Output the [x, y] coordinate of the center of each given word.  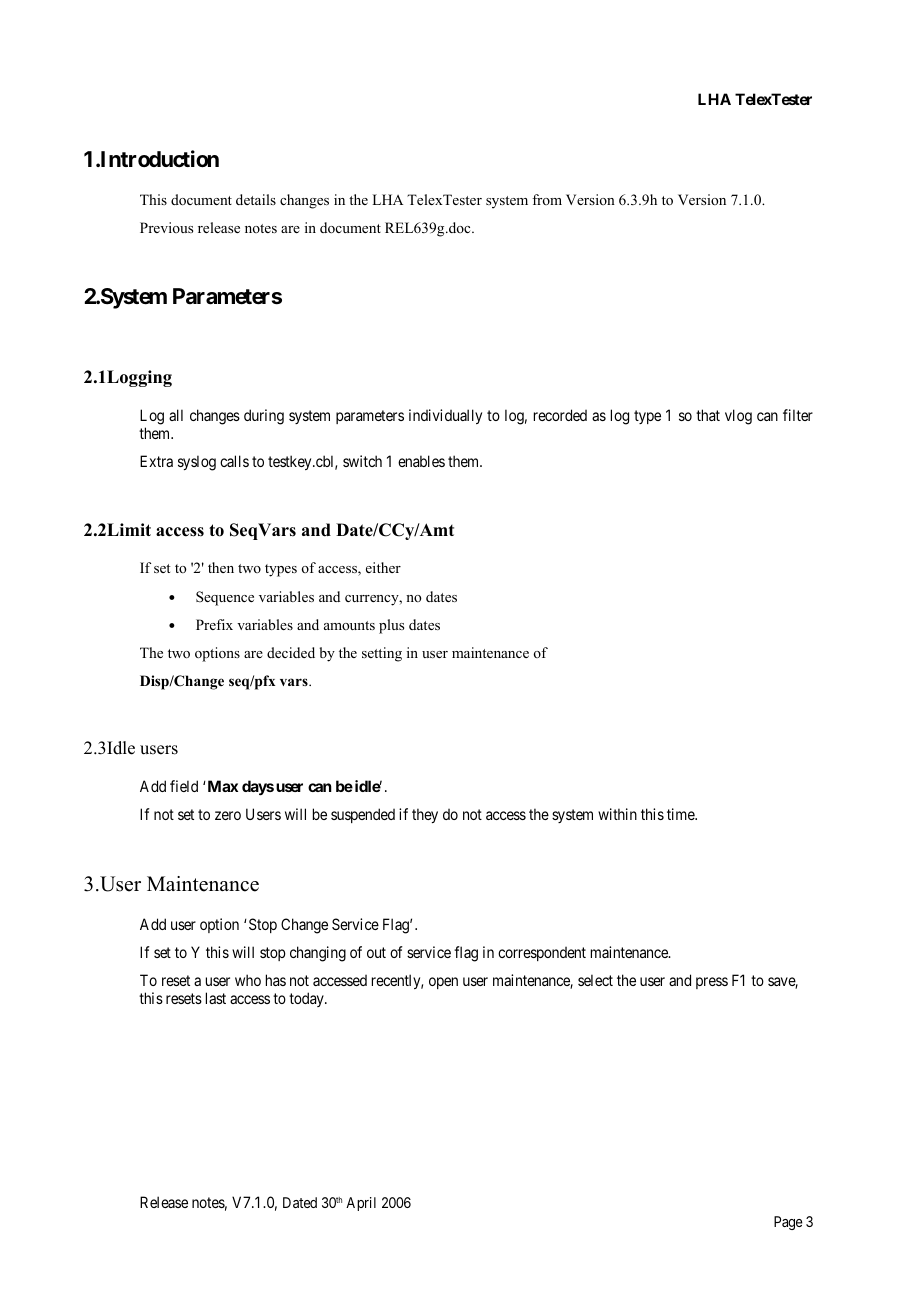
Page [788, 1223]
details [256, 199]
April [361, 1204]
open [443, 983]
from [547, 199]
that [708, 415]
